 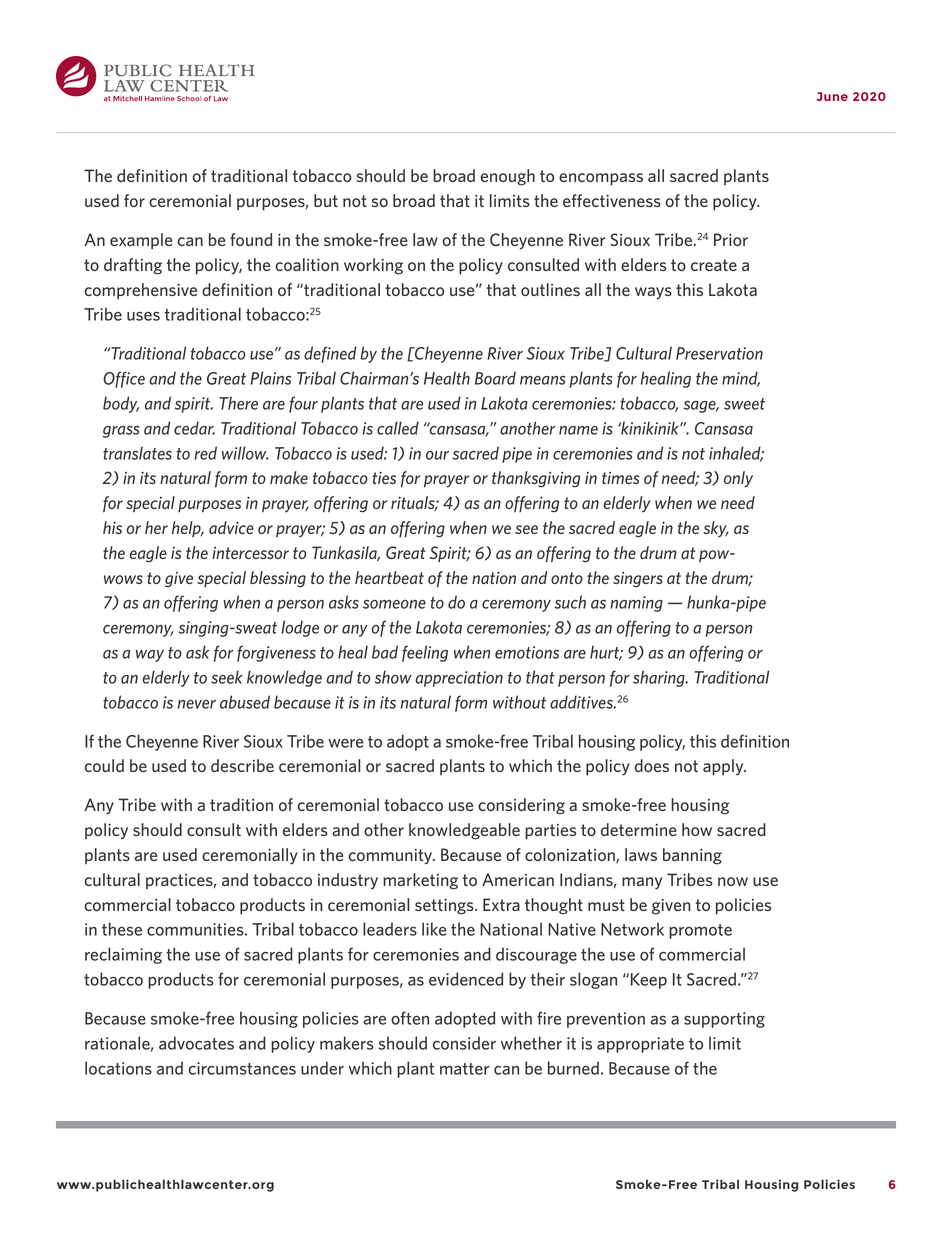 What do you see at coordinates (716, 529) in the page?
I see `sky` at bounding box center [716, 529].
